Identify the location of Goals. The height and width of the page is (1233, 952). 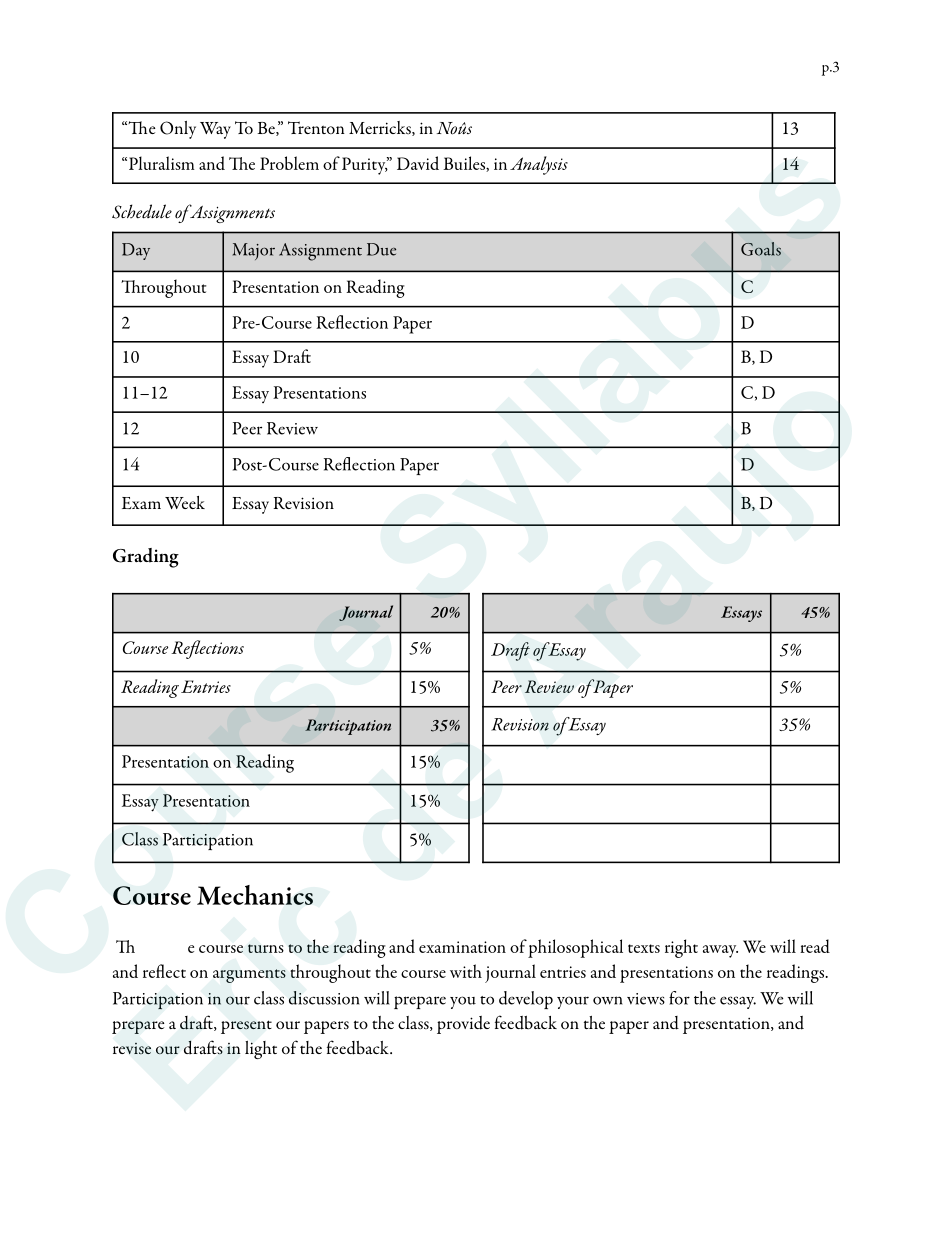
(761, 249).
